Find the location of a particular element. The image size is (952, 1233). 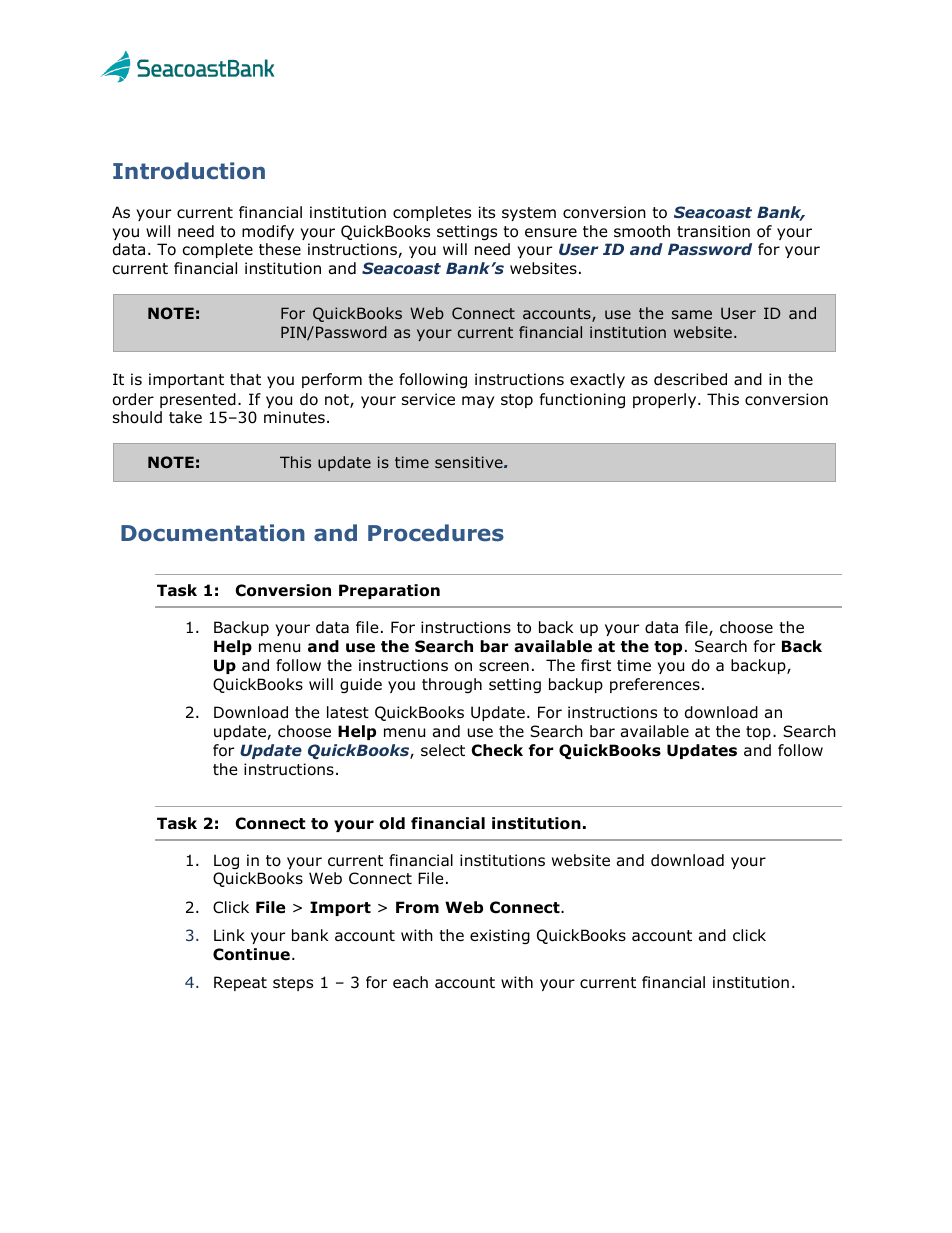

its is located at coordinates (487, 212).
